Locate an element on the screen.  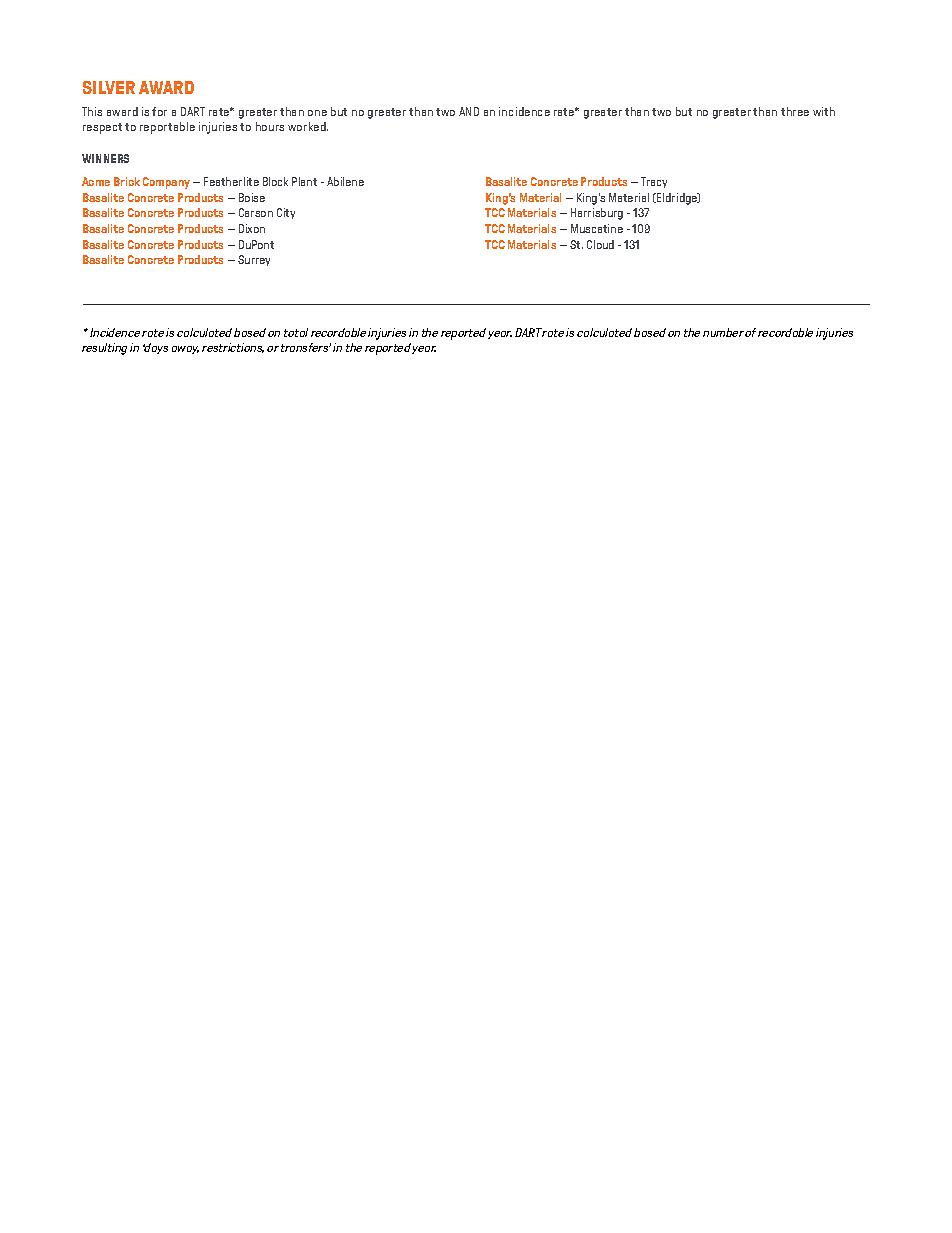
Harrisburg is located at coordinates (597, 214).
